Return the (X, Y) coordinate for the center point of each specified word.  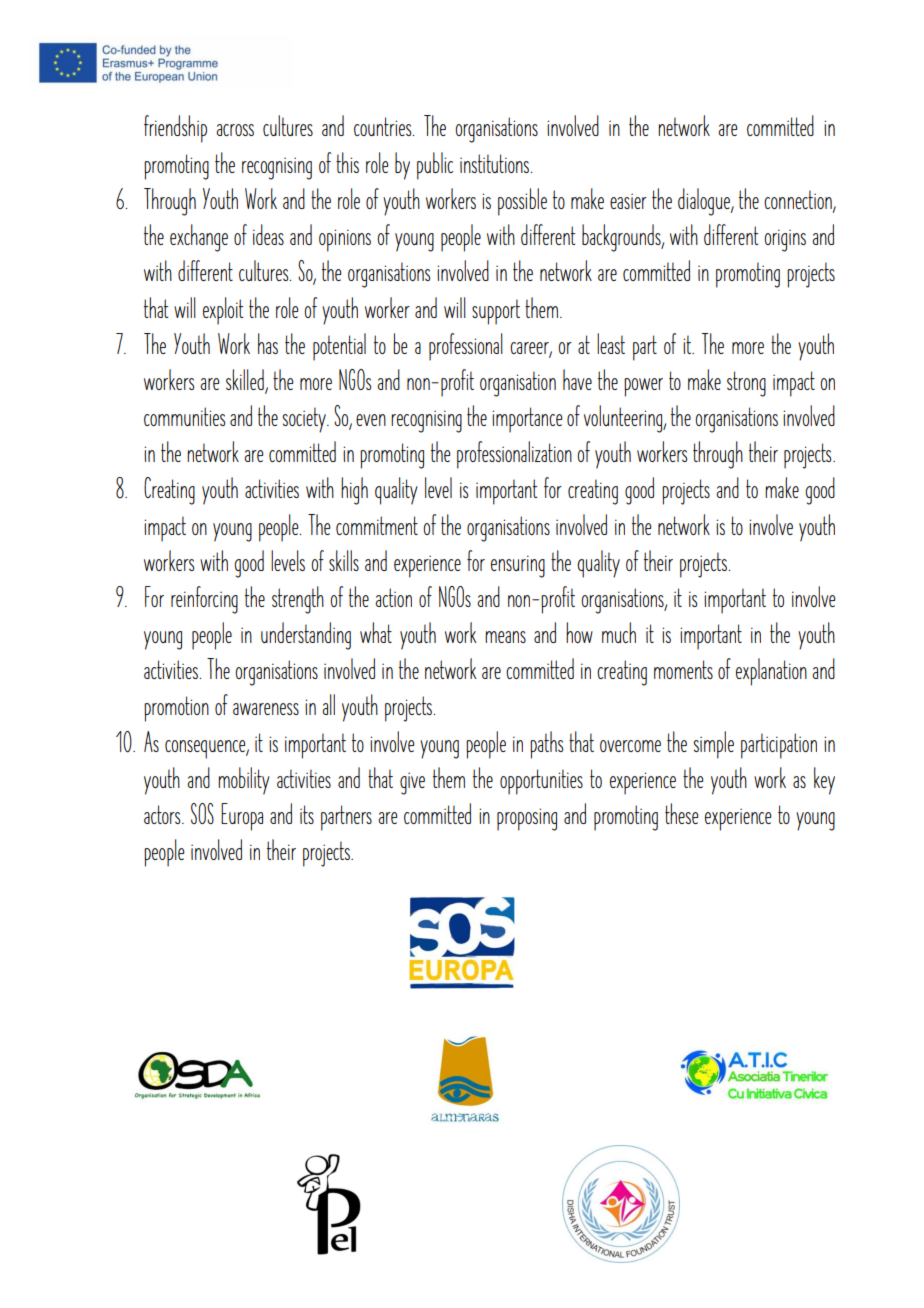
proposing (527, 819)
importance (527, 420)
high (354, 491)
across (235, 130)
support (496, 312)
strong (746, 384)
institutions (495, 163)
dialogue (705, 202)
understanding (306, 636)
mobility (244, 781)
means (505, 637)
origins (785, 240)
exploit (223, 311)
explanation (771, 672)
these (682, 813)
